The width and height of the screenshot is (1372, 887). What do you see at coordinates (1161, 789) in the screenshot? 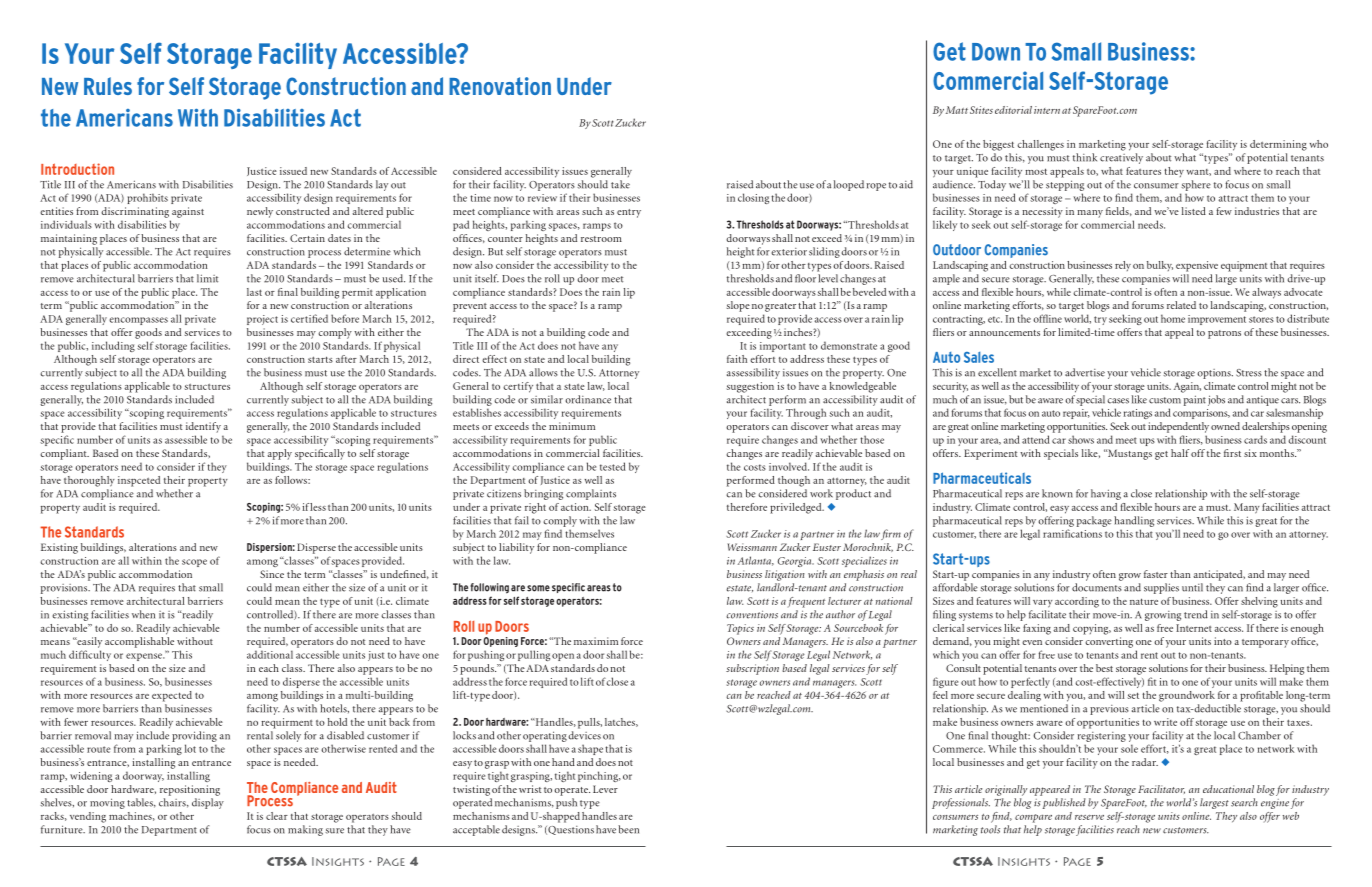
I see `Facilitator` at bounding box center [1161, 789].
